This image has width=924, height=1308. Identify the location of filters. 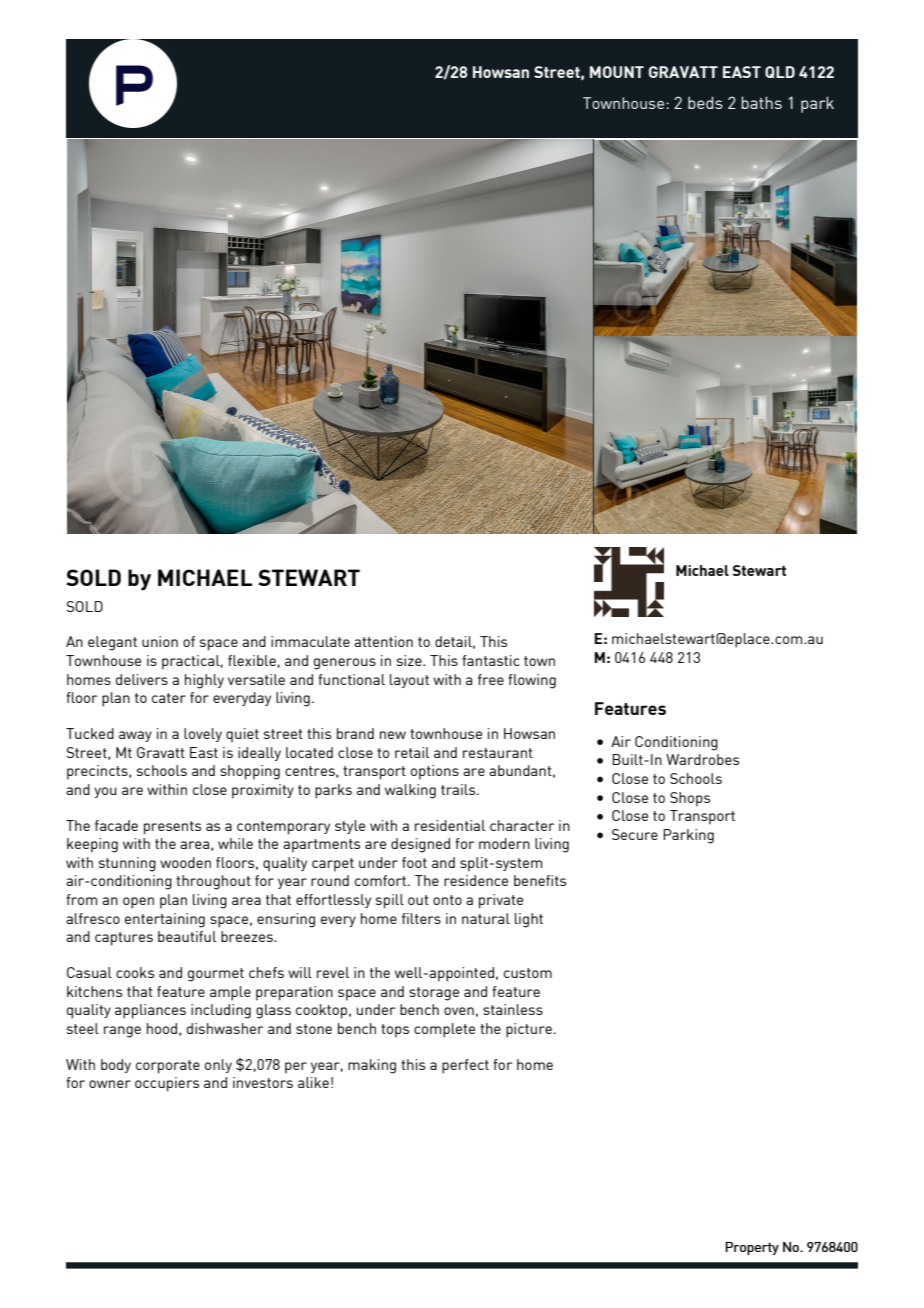
(421, 918).
